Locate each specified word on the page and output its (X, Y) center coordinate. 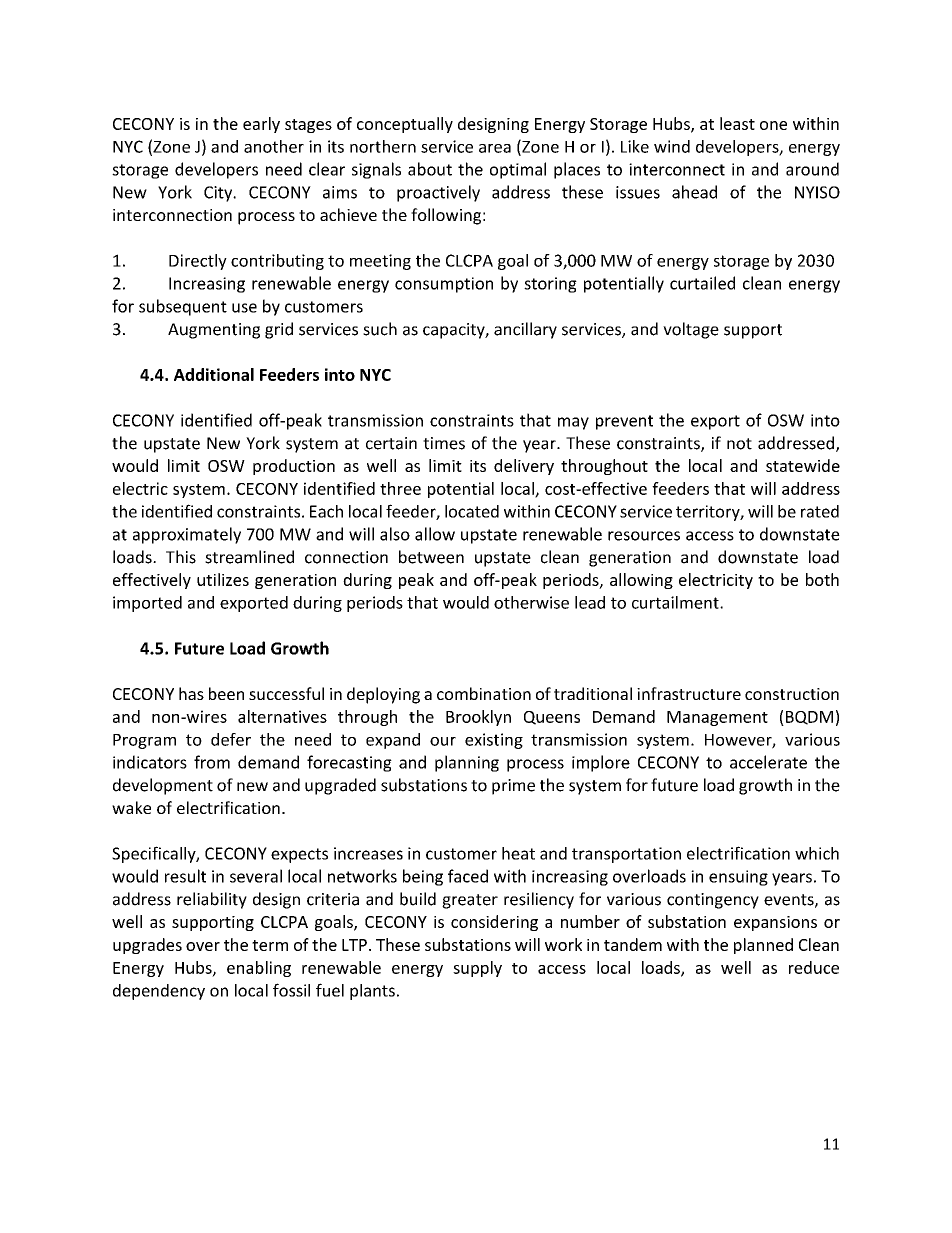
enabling (259, 969)
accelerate (768, 762)
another (274, 146)
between (431, 557)
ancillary (525, 330)
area (495, 148)
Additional (214, 374)
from (212, 762)
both (822, 579)
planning (467, 763)
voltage (691, 330)
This (181, 557)
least (737, 123)
